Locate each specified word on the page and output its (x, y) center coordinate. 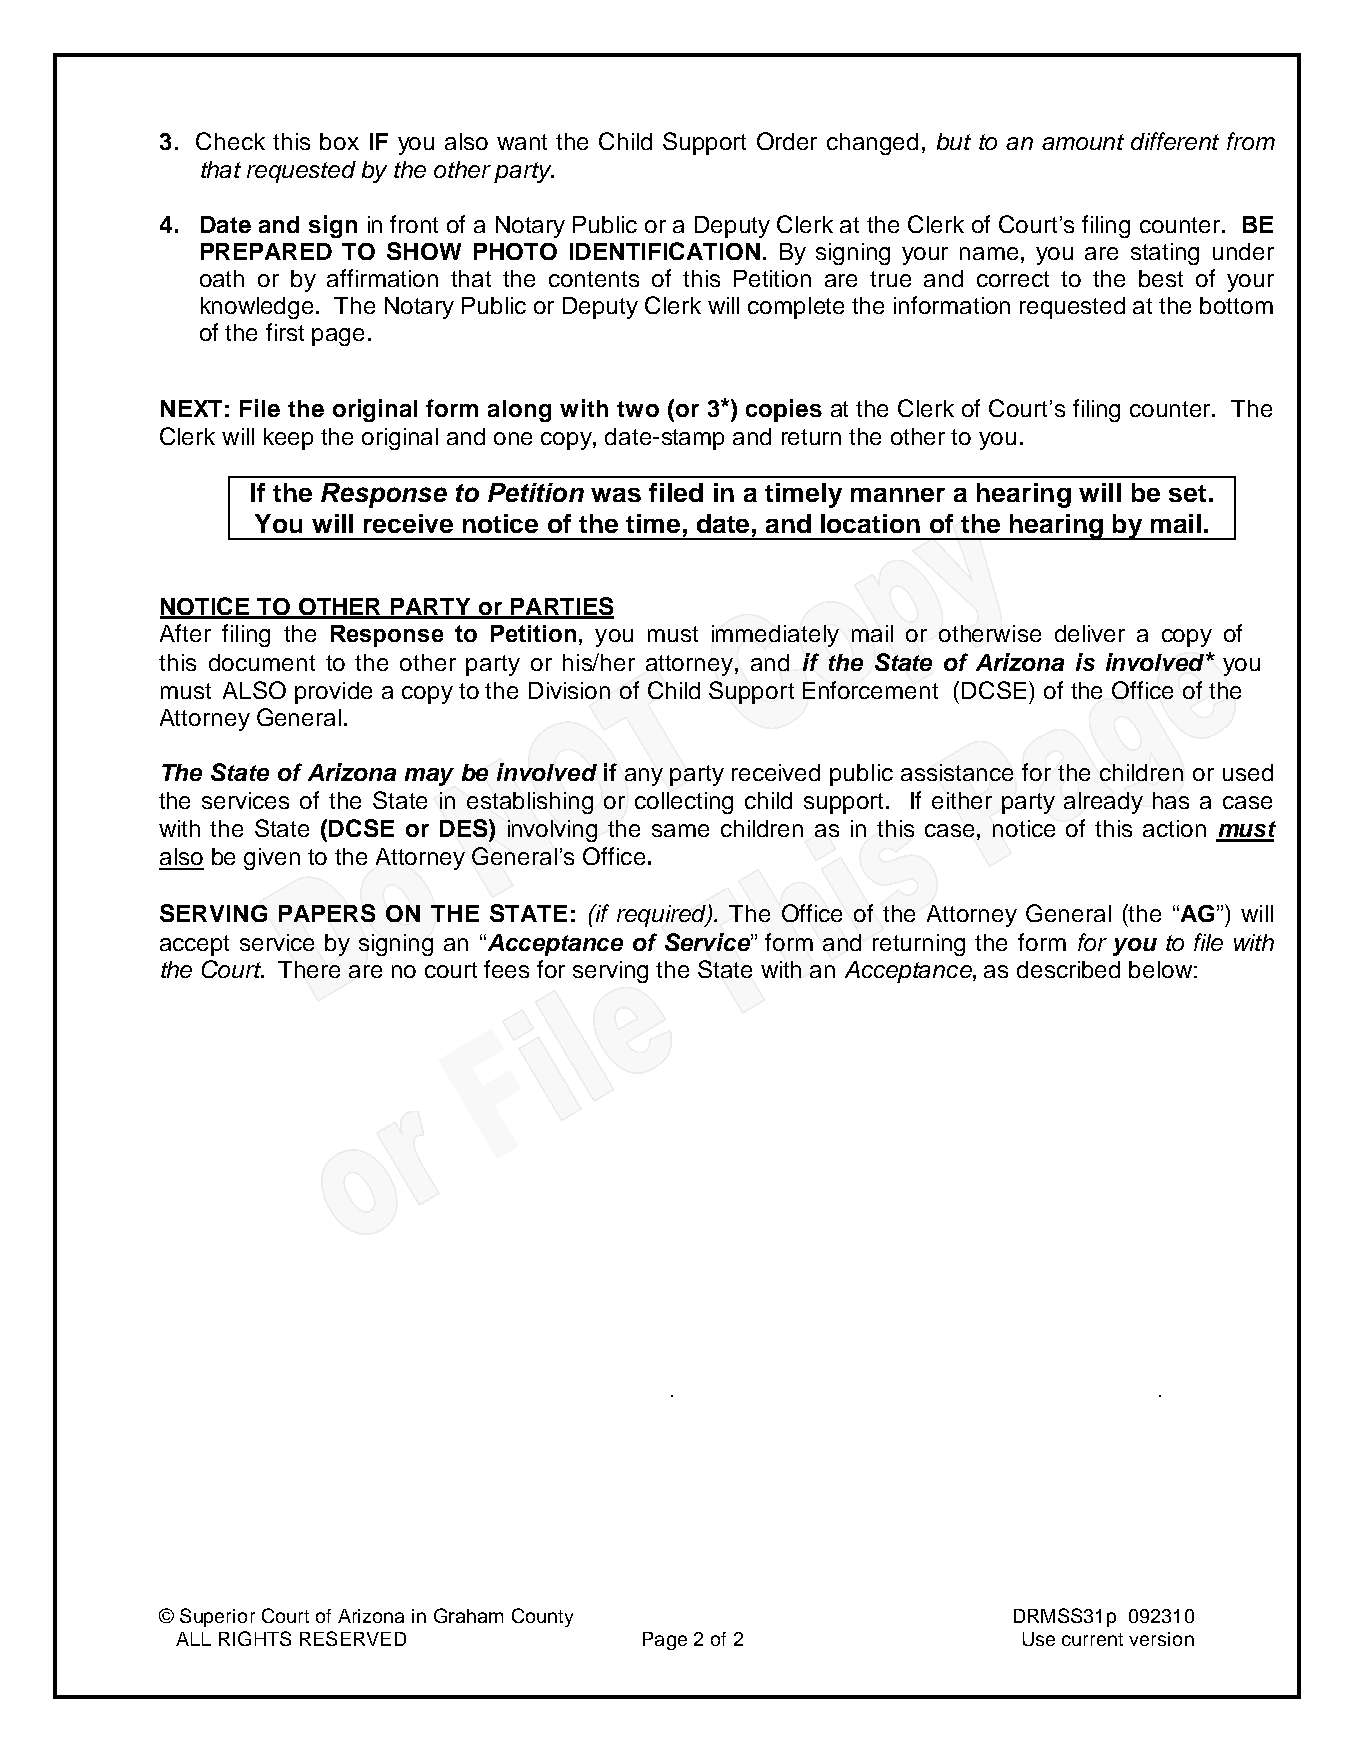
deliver (1090, 633)
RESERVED (353, 1638)
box (339, 141)
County (542, 1617)
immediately (775, 636)
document (262, 662)
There (309, 969)
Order (787, 141)
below (1160, 969)
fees (506, 969)
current (1092, 1639)
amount (1083, 142)
